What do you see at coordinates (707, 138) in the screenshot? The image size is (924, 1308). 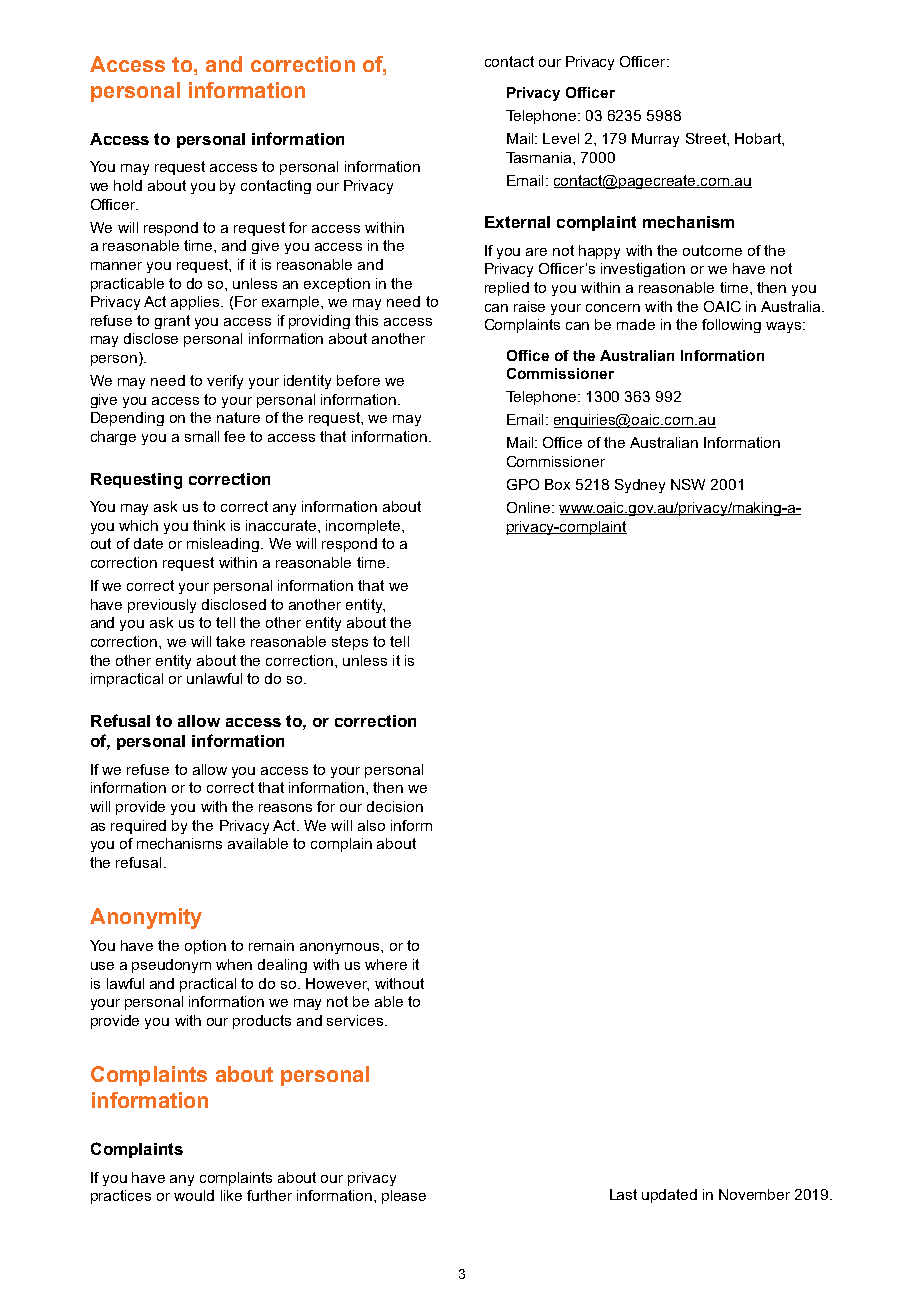 I see `Street` at bounding box center [707, 138].
